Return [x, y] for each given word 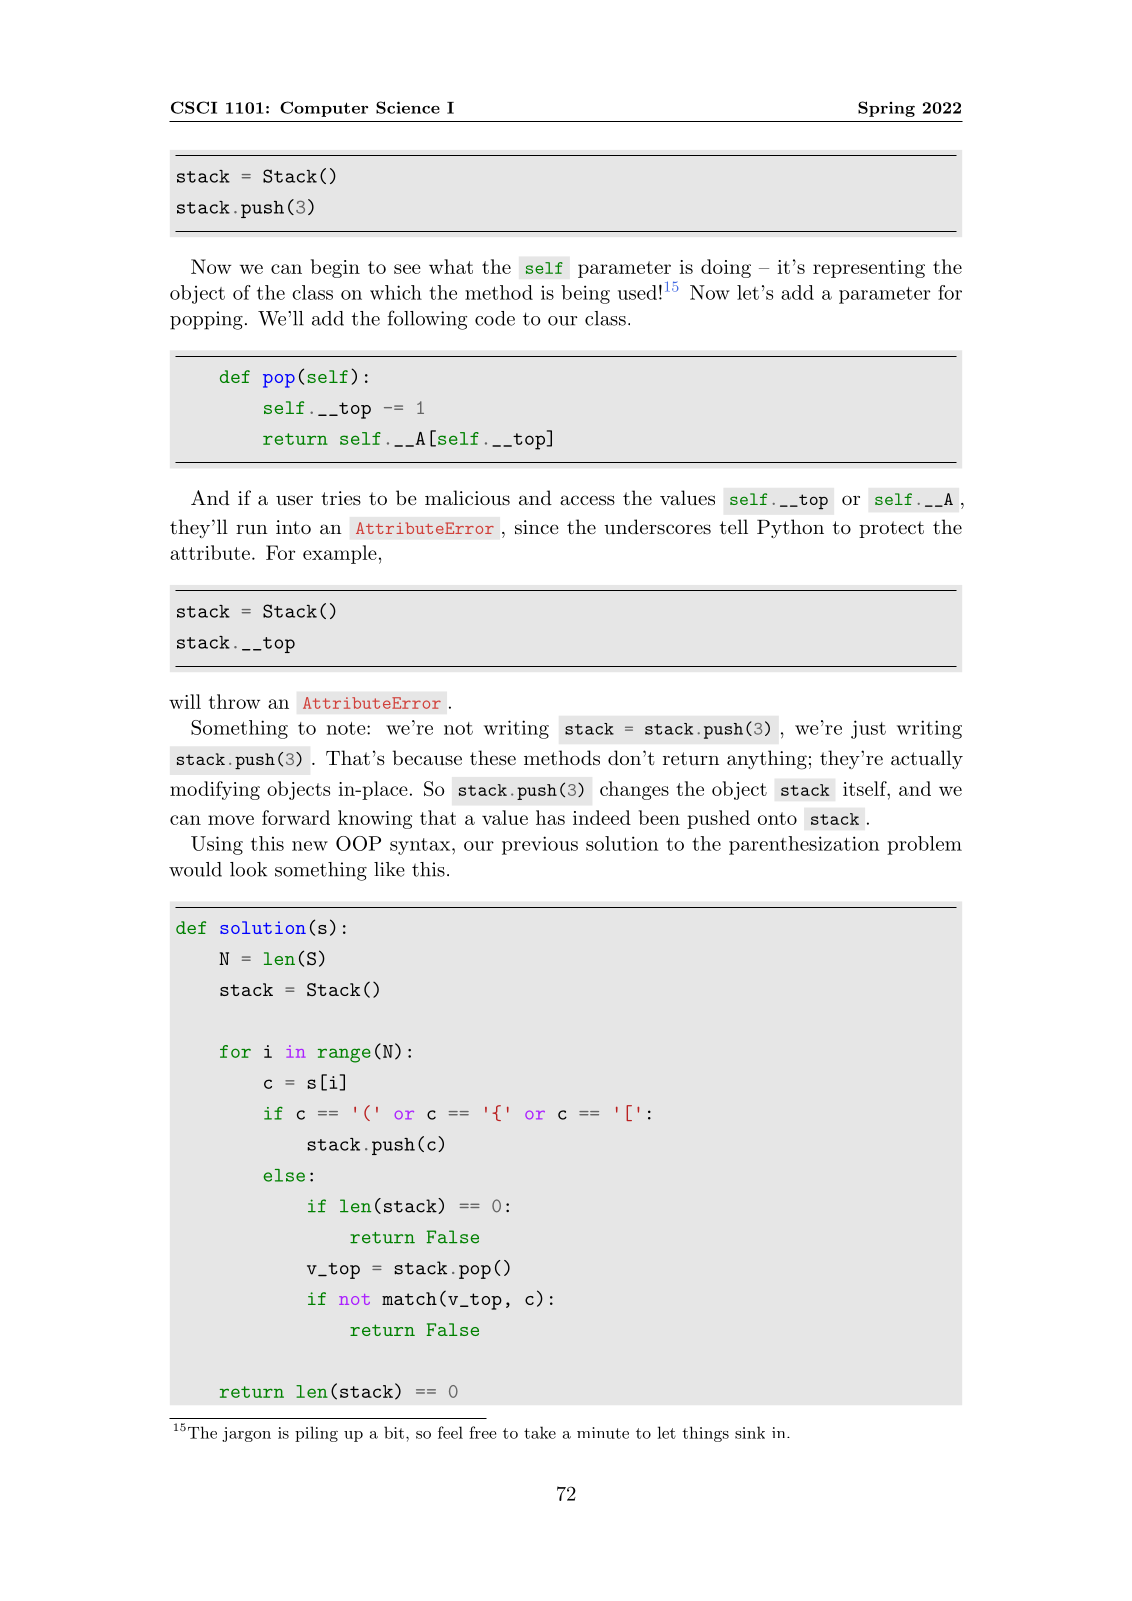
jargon [246, 1434]
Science [408, 107]
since [537, 527]
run [252, 530]
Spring [886, 109]
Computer [324, 109]
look [248, 869]
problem [924, 845]
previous [540, 845]
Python [790, 528]
